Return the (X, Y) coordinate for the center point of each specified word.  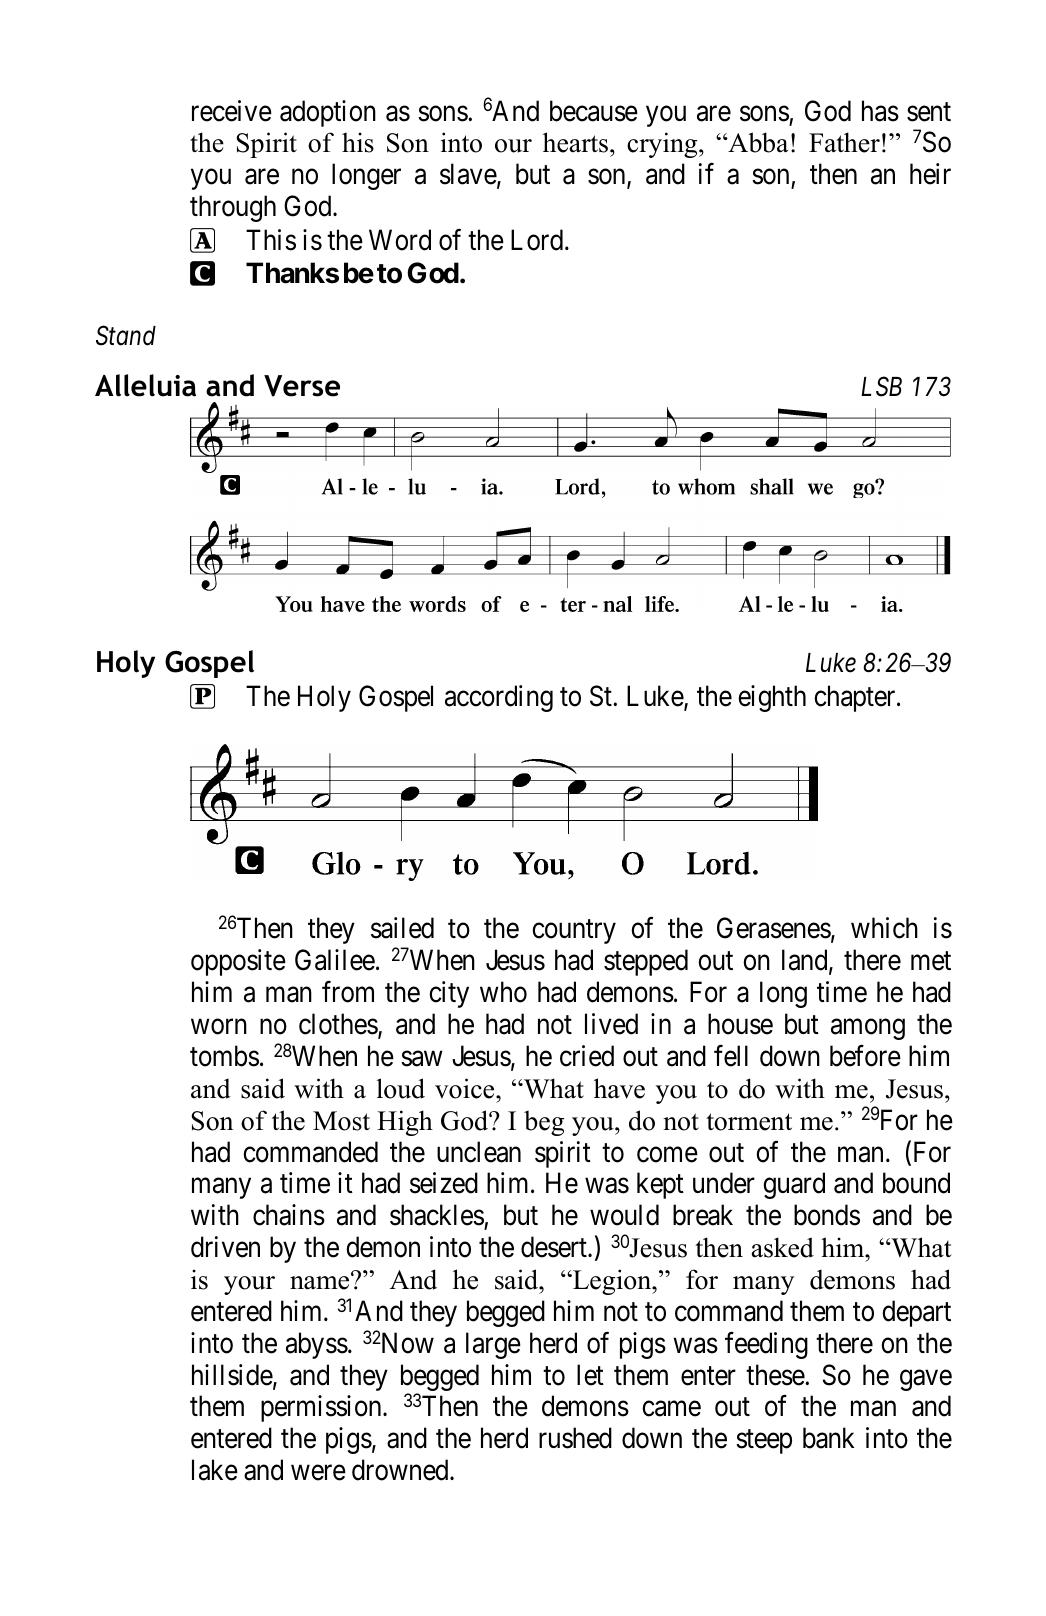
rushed (575, 1438)
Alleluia (145, 385)
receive (232, 111)
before (865, 1056)
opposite (238, 962)
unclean (479, 1152)
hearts (575, 142)
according (499, 698)
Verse (302, 386)
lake (215, 1470)
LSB (881, 386)
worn (219, 1027)
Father (844, 142)
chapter (856, 698)
